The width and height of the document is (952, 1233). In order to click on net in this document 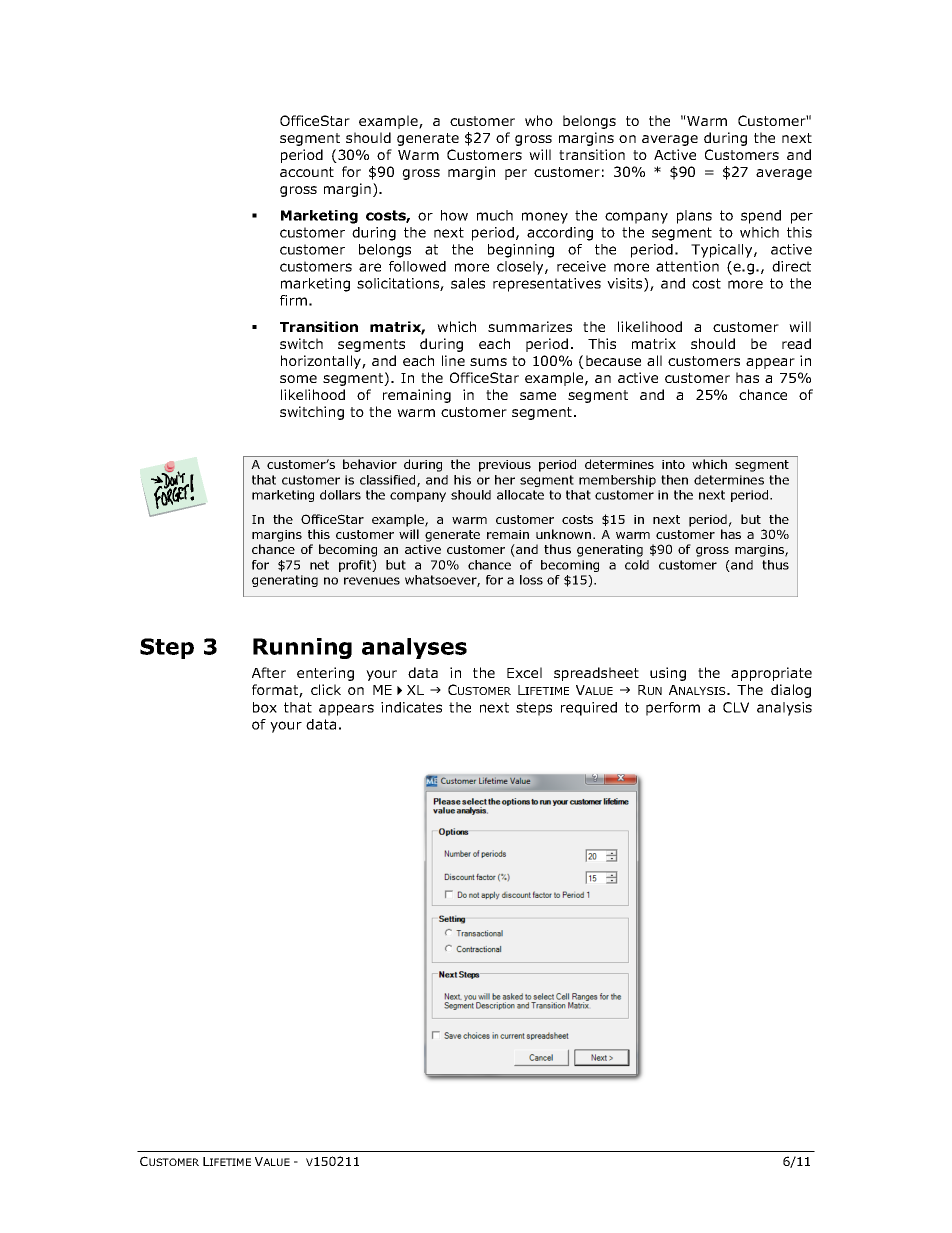, I will do `click(319, 565)`.
